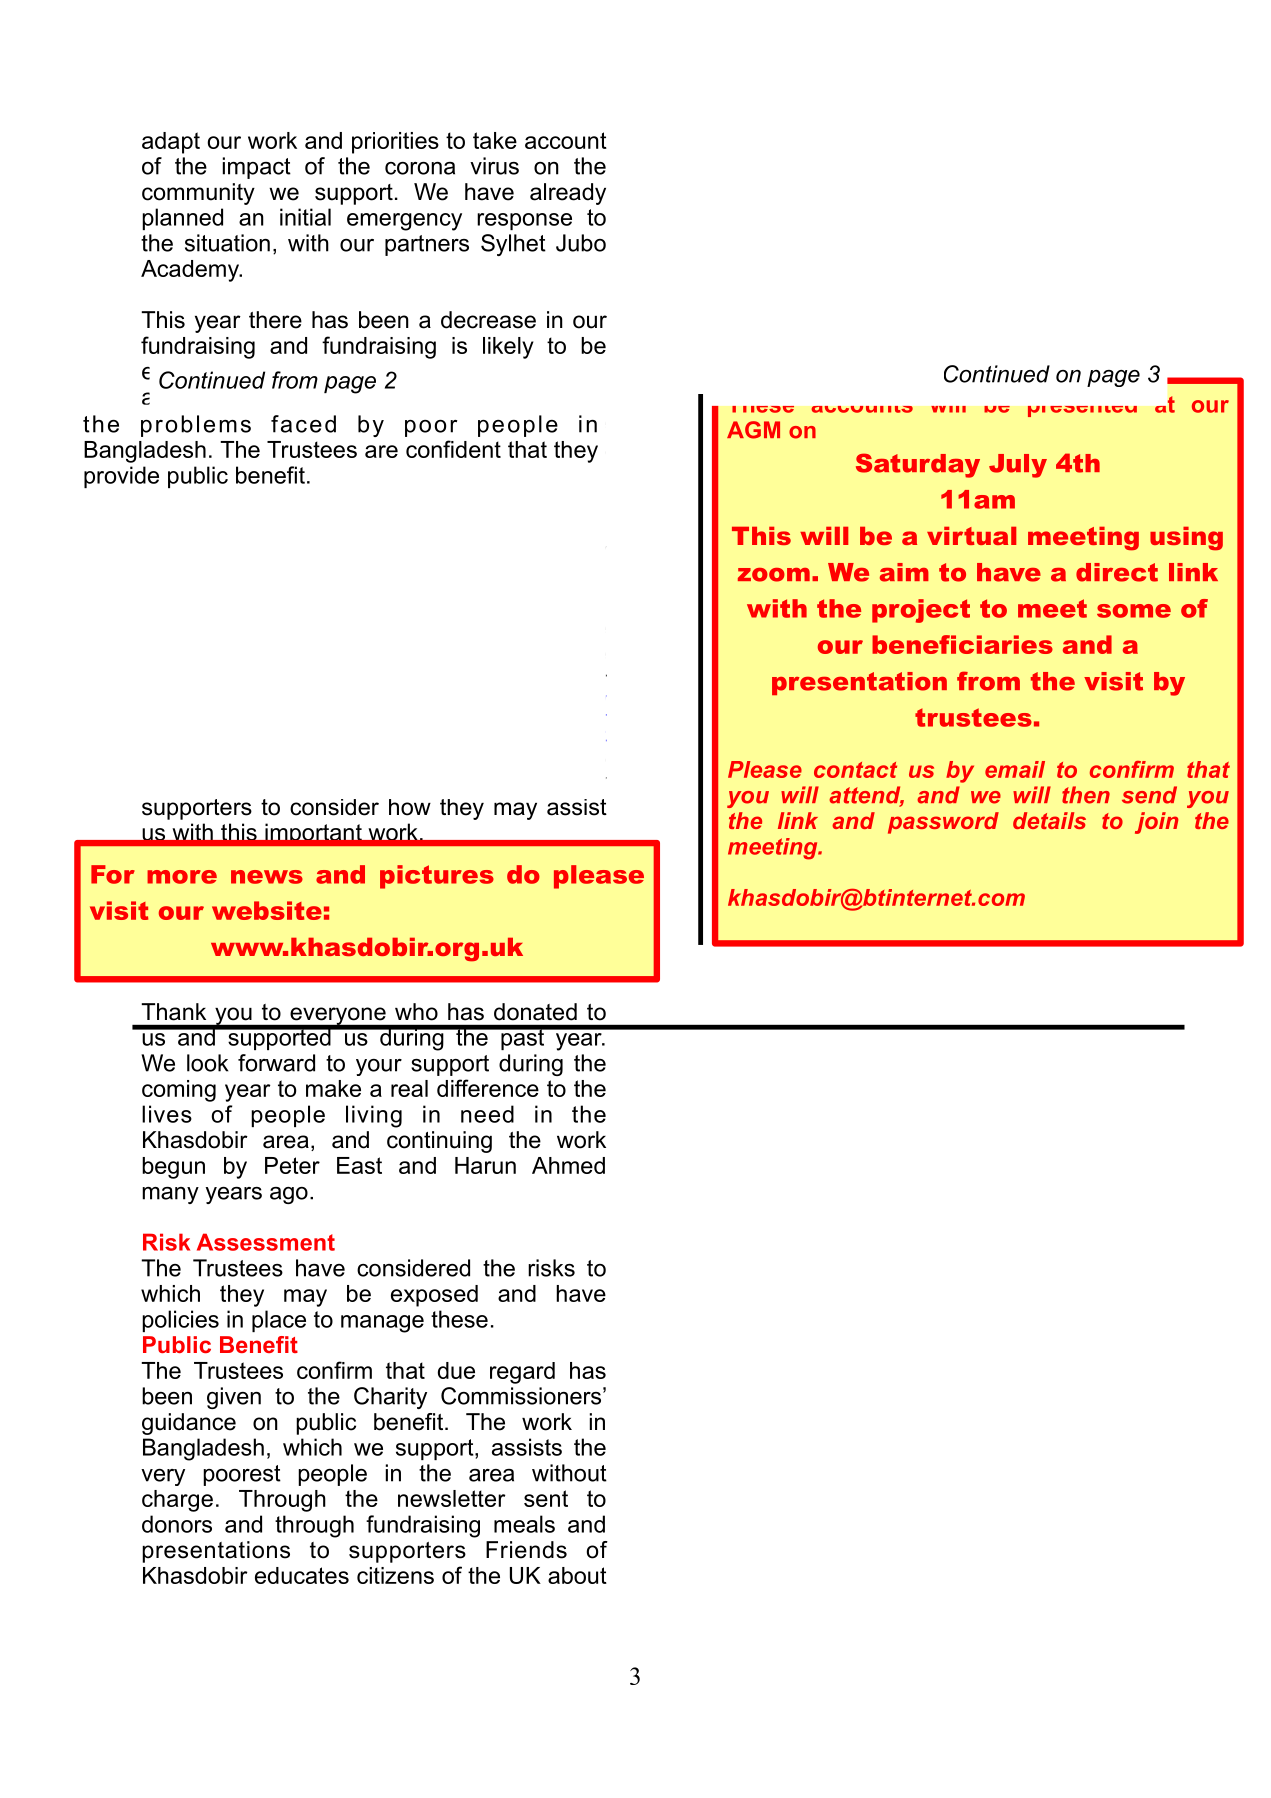 Image resolution: width=1271 pixels, height=1798 pixels. What do you see at coordinates (1156, 823) in the screenshot?
I see `join` at bounding box center [1156, 823].
